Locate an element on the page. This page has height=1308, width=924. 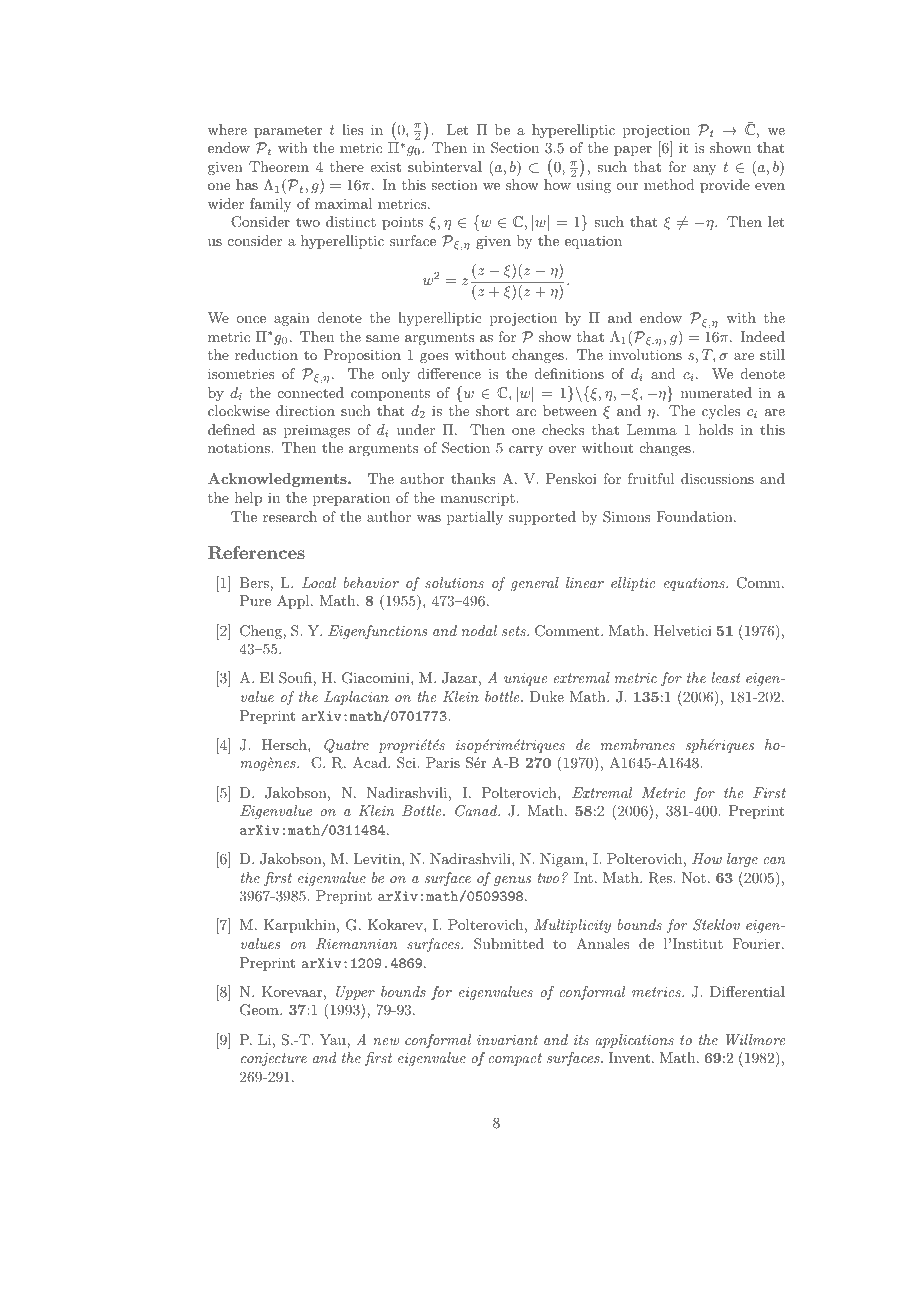
conjecture is located at coordinates (274, 1059).
